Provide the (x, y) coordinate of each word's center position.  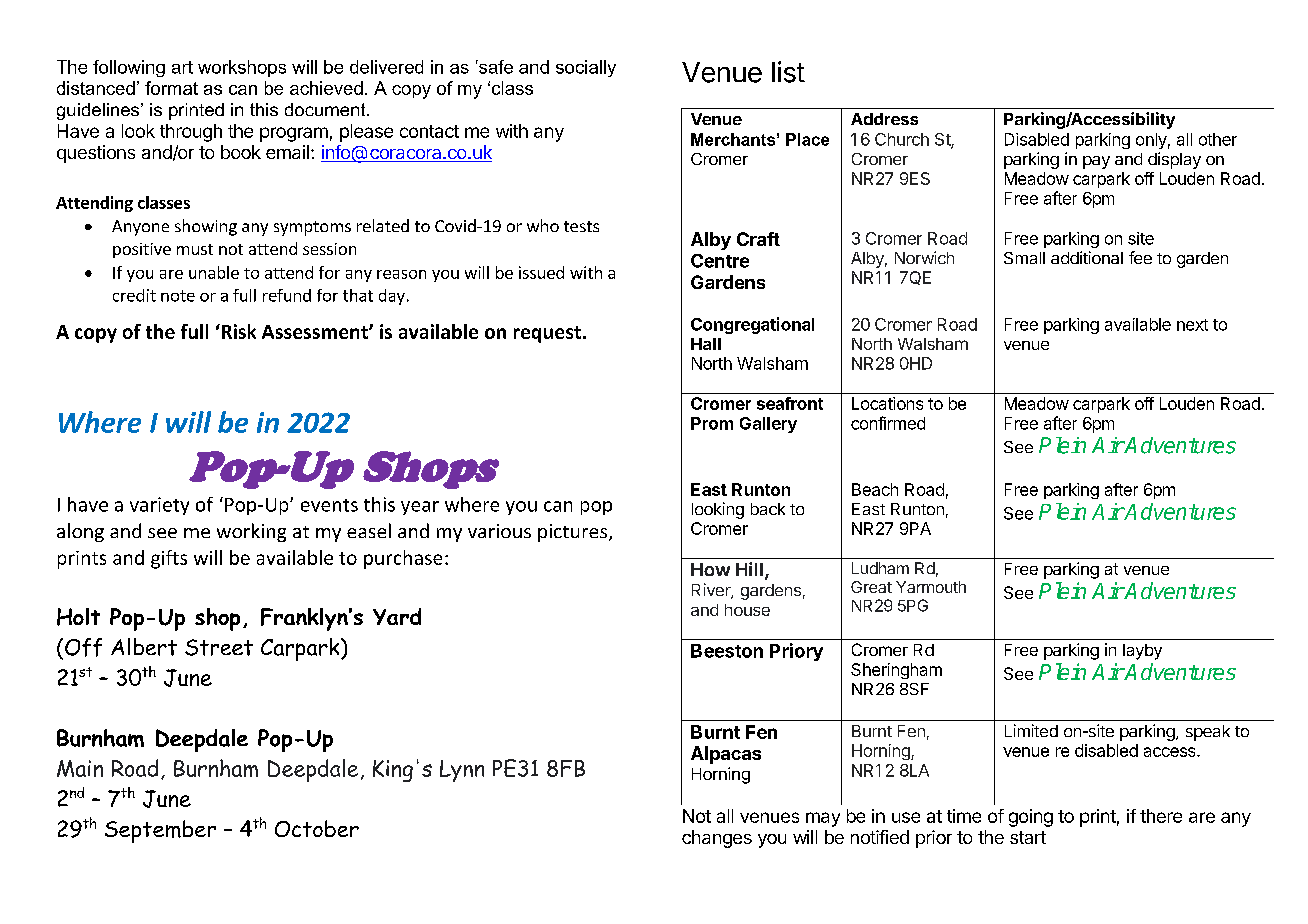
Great (871, 587)
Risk (237, 331)
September (160, 831)
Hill (749, 569)
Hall (706, 344)
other (1218, 139)
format (171, 88)
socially (586, 68)
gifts (169, 559)
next (1192, 325)
